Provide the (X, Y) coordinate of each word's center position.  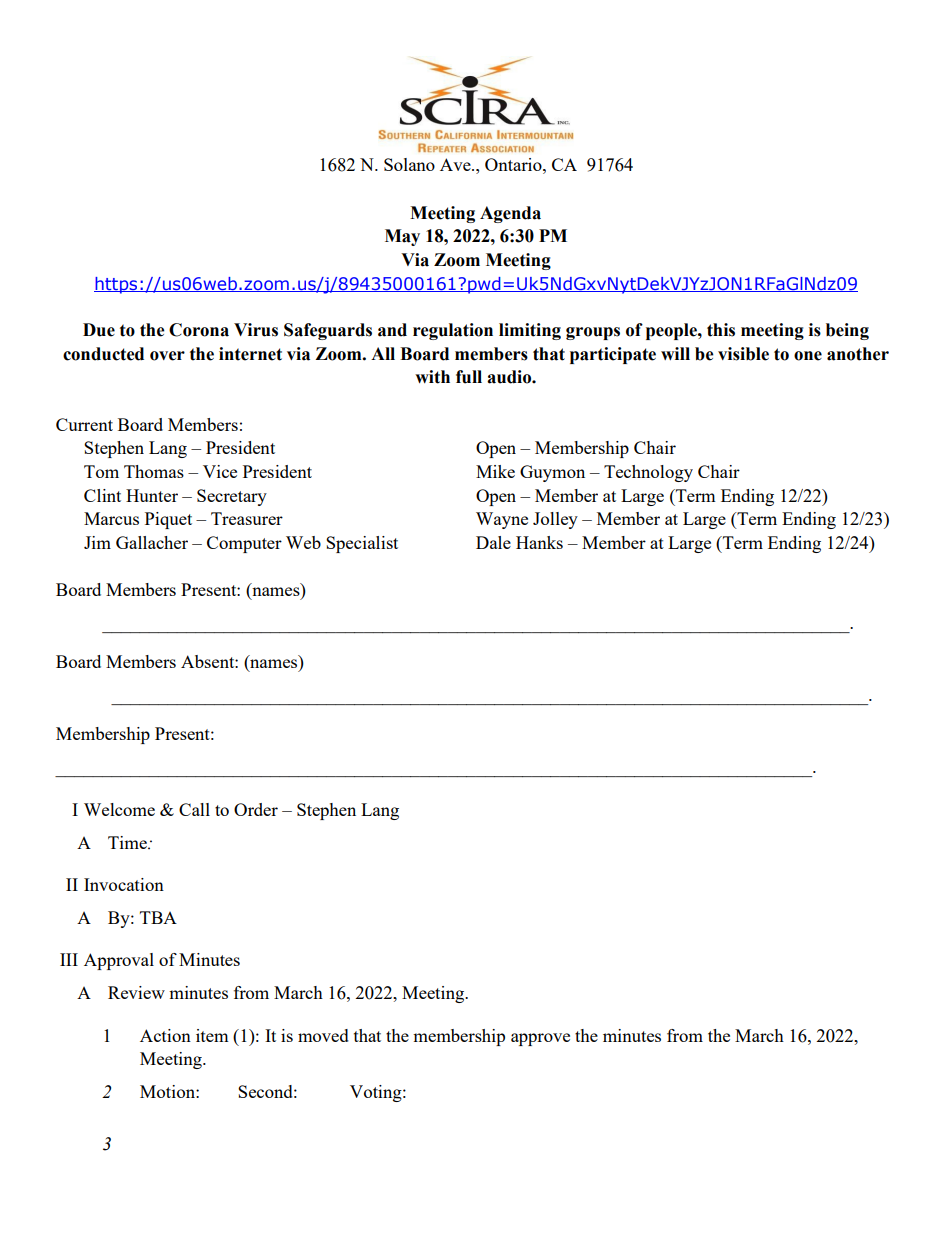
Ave (456, 164)
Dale (493, 542)
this (721, 330)
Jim (97, 542)
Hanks (539, 542)
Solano (409, 164)
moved (323, 1035)
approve (540, 1039)
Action (165, 1035)
